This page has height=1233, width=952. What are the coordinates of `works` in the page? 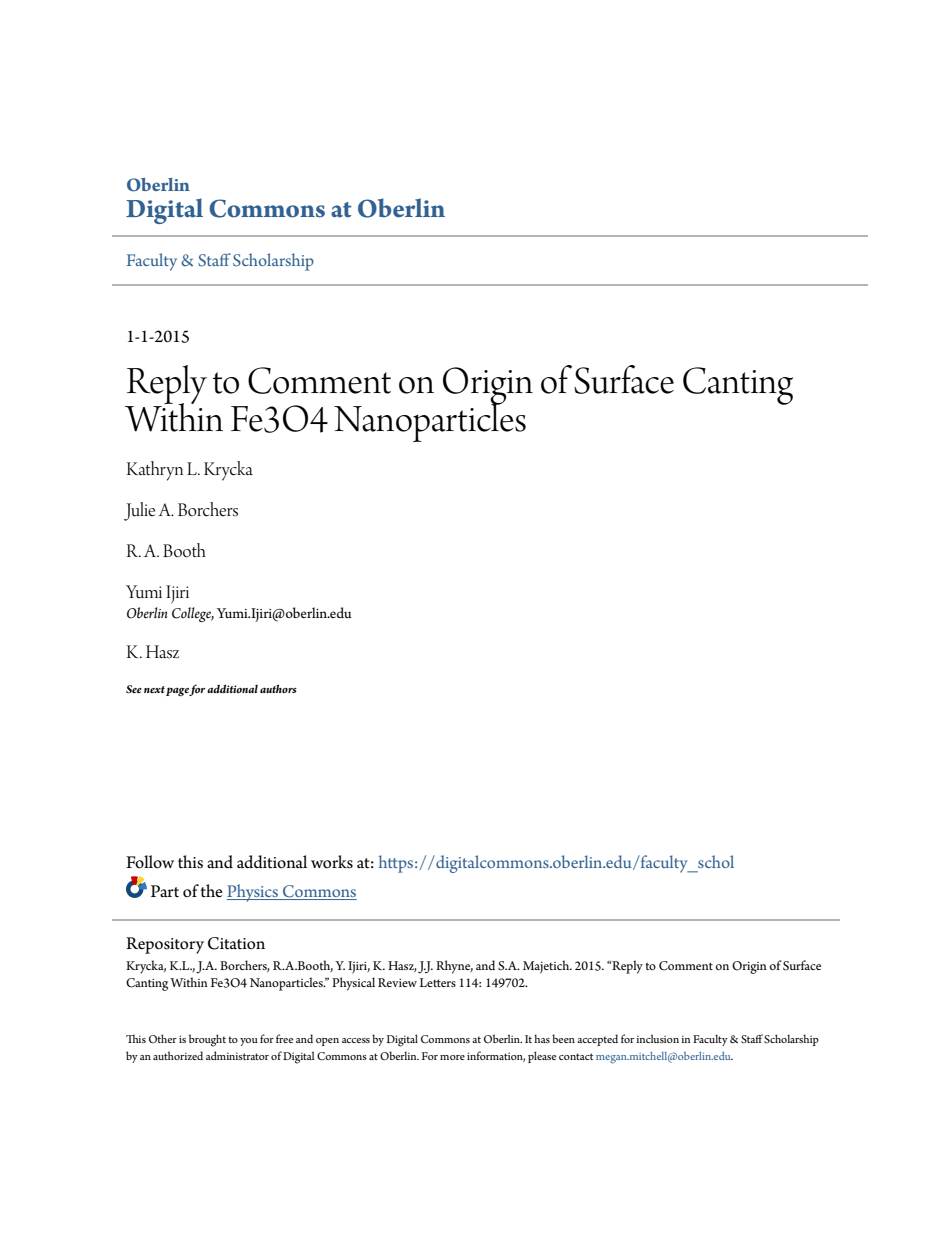 It's located at (332, 862).
